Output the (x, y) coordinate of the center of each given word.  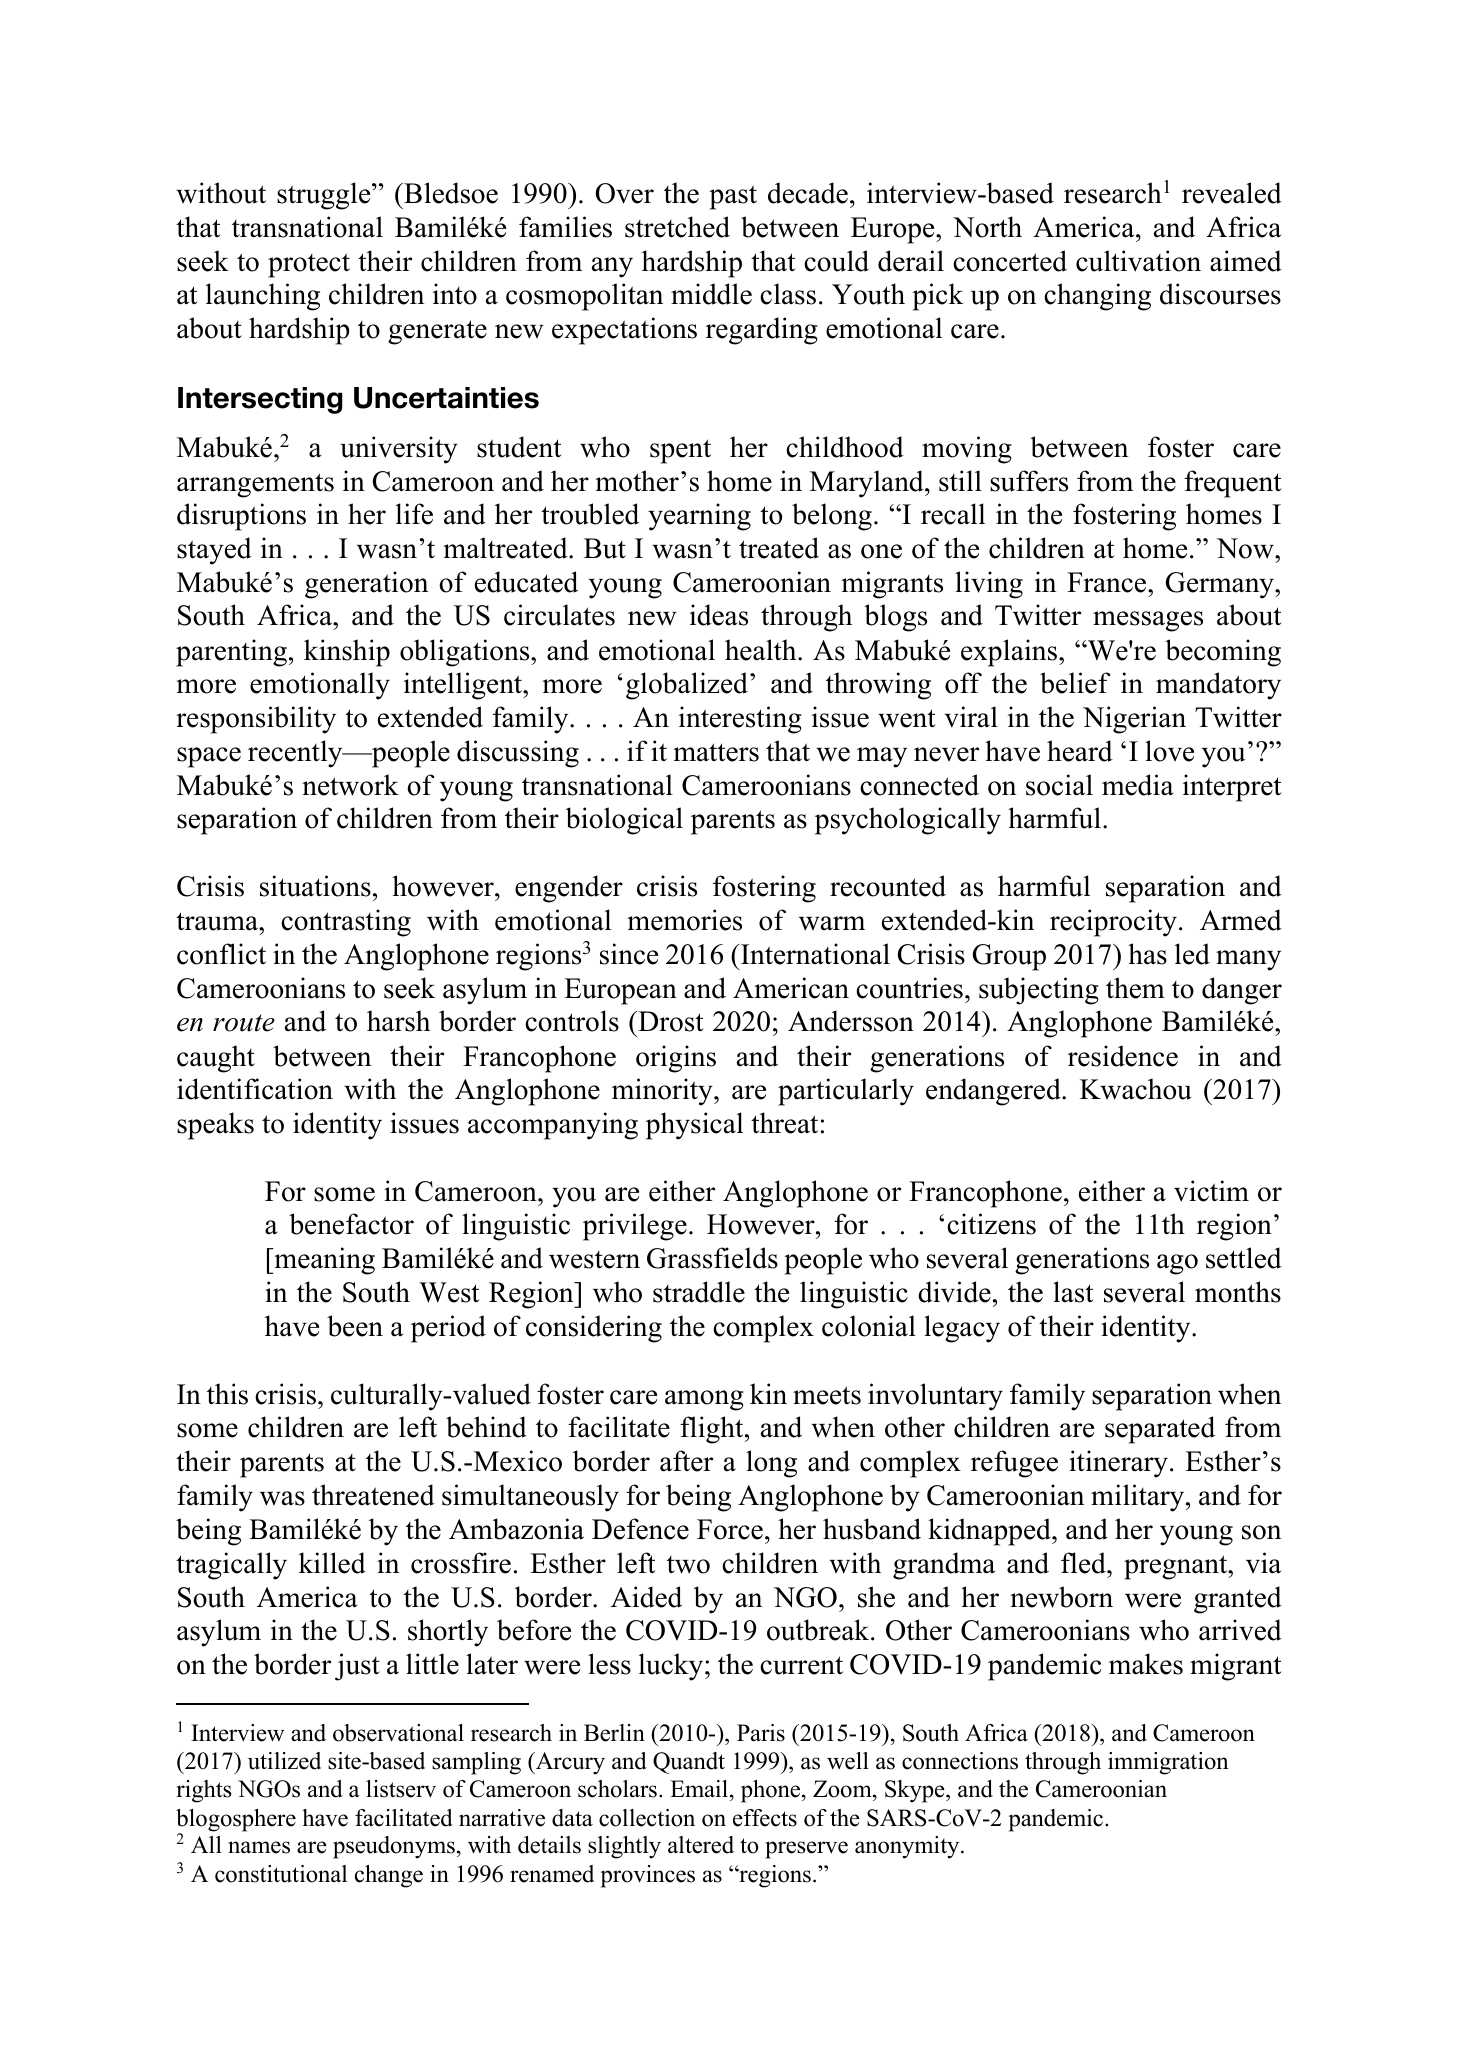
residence (1123, 1056)
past (733, 197)
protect (309, 265)
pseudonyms (394, 1847)
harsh (398, 1021)
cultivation (1138, 261)
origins (676, 1059)
